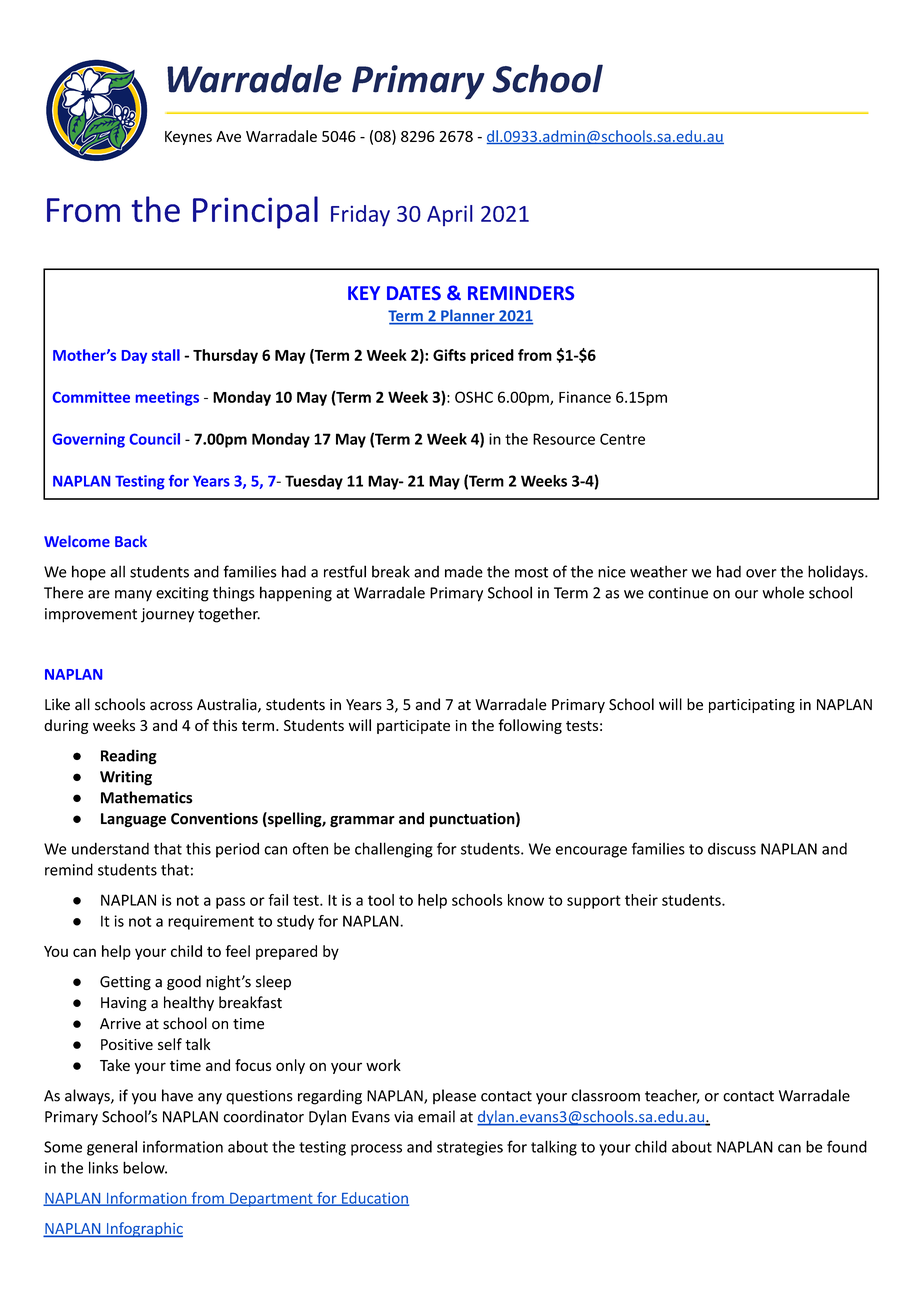  Describe the element at coordinates (381, 900) in the page. I see `tool` at that location.
